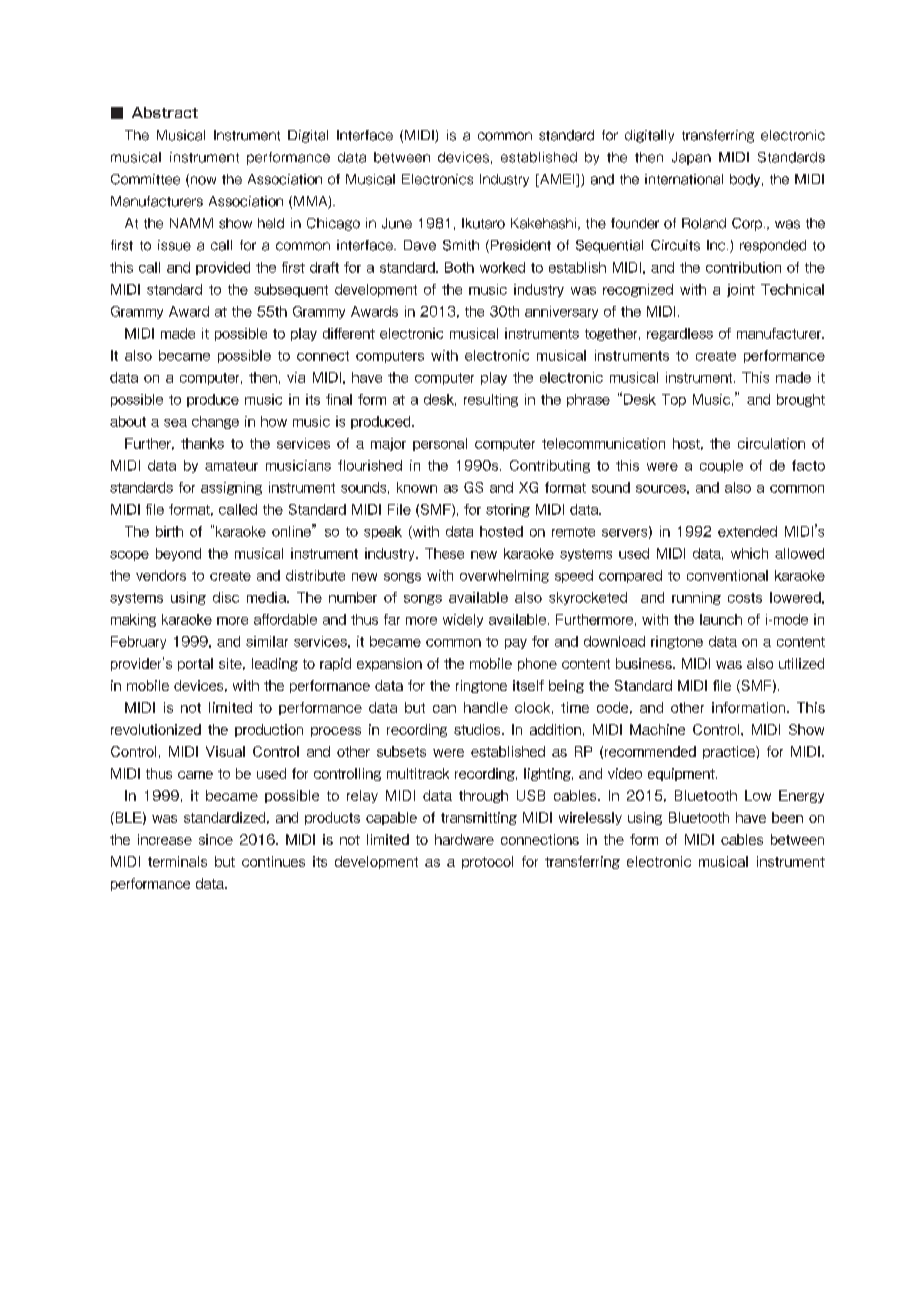 This image has width=924, height=1308. What do you see at coordinates (226, 597) in the image?
I see `disc` at bounding box center [226, 597].
